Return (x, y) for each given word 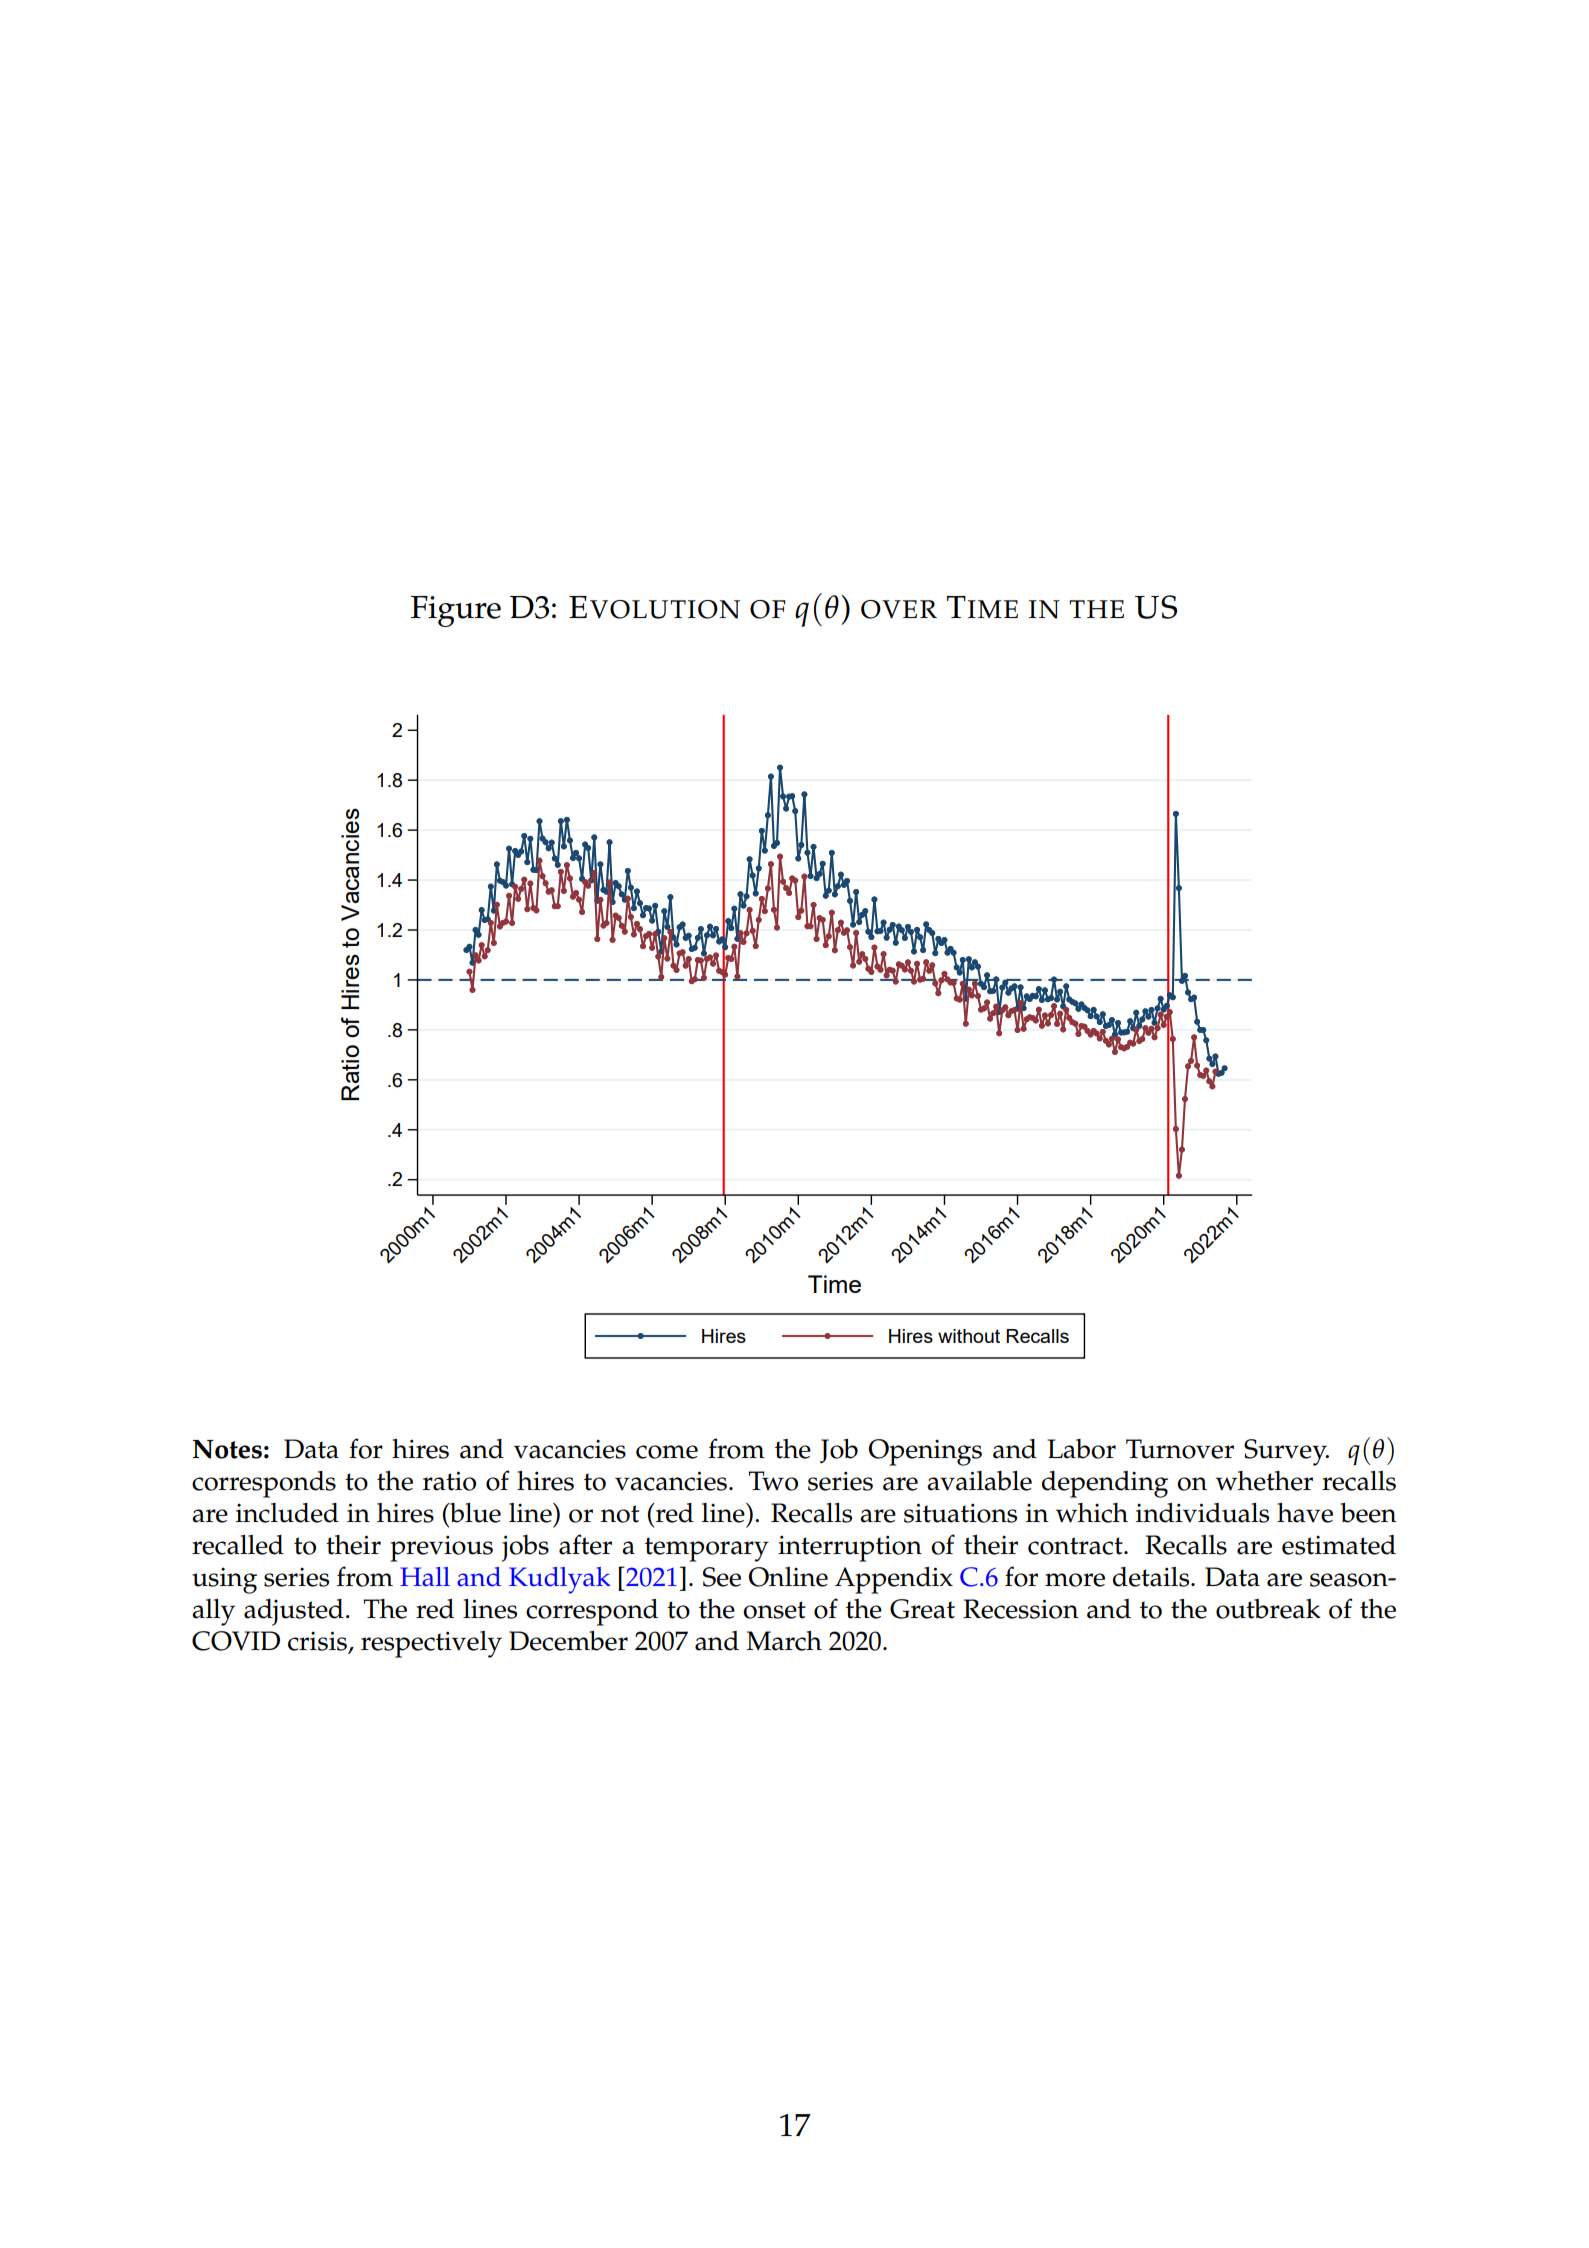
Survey (1286, 1452)
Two (773, 1481)
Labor (1081, 1449)
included (287, 1513)
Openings (925, 1452)
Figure (456, 611)
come (667, 1452)
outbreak (1268, 1609)
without (969, 1336)
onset (774, 1610)
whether (1264, 1481)
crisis (318, 1642)
